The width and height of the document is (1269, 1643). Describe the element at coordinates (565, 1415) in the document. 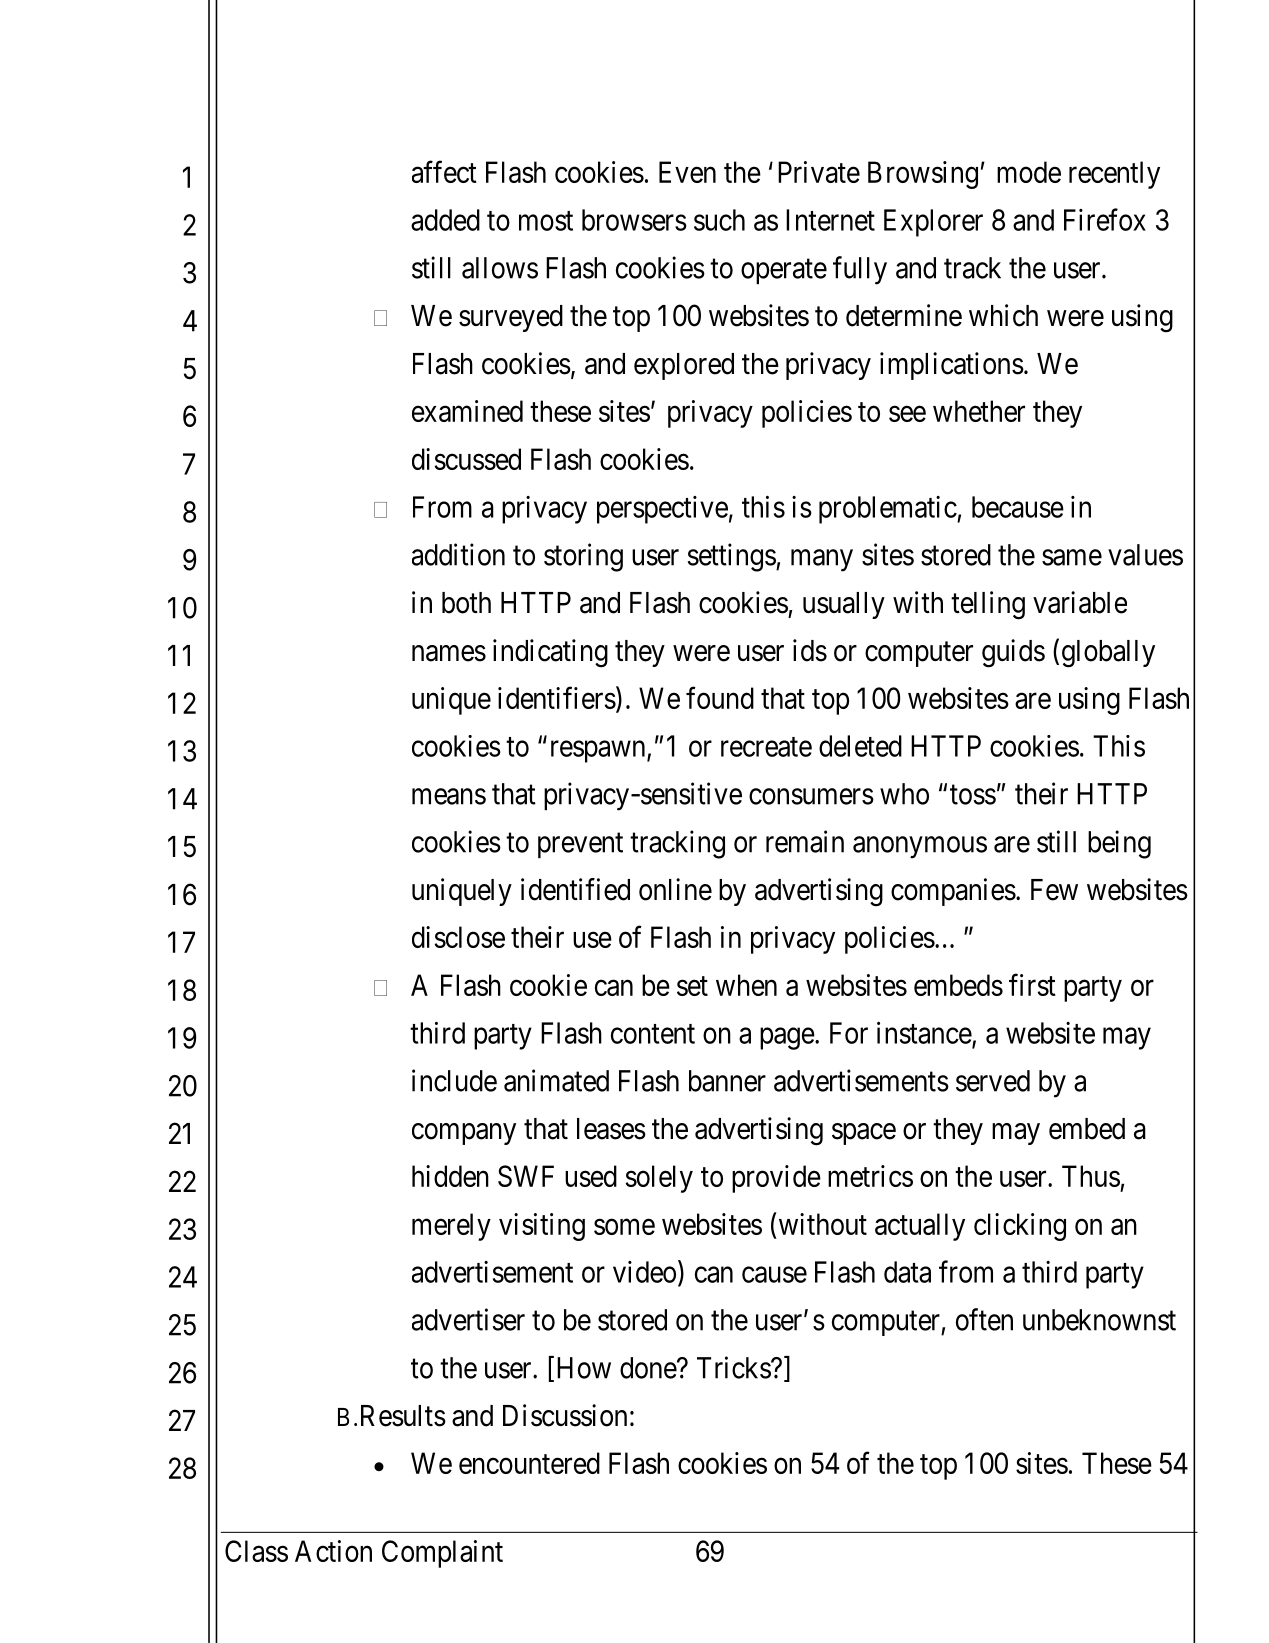

I see `Discussion` at that location.
